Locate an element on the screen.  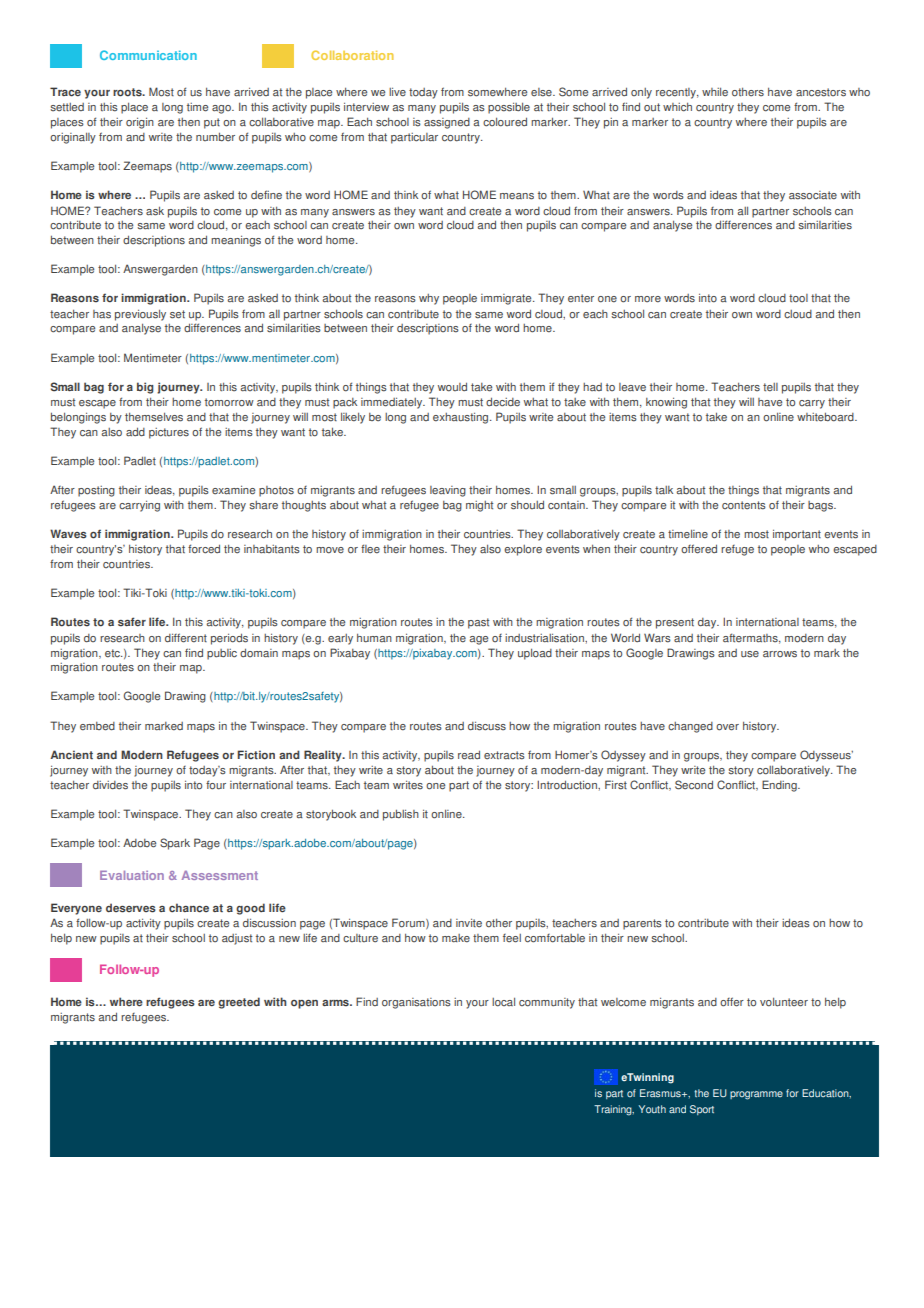
embed is located at coordinates (97, 726).
